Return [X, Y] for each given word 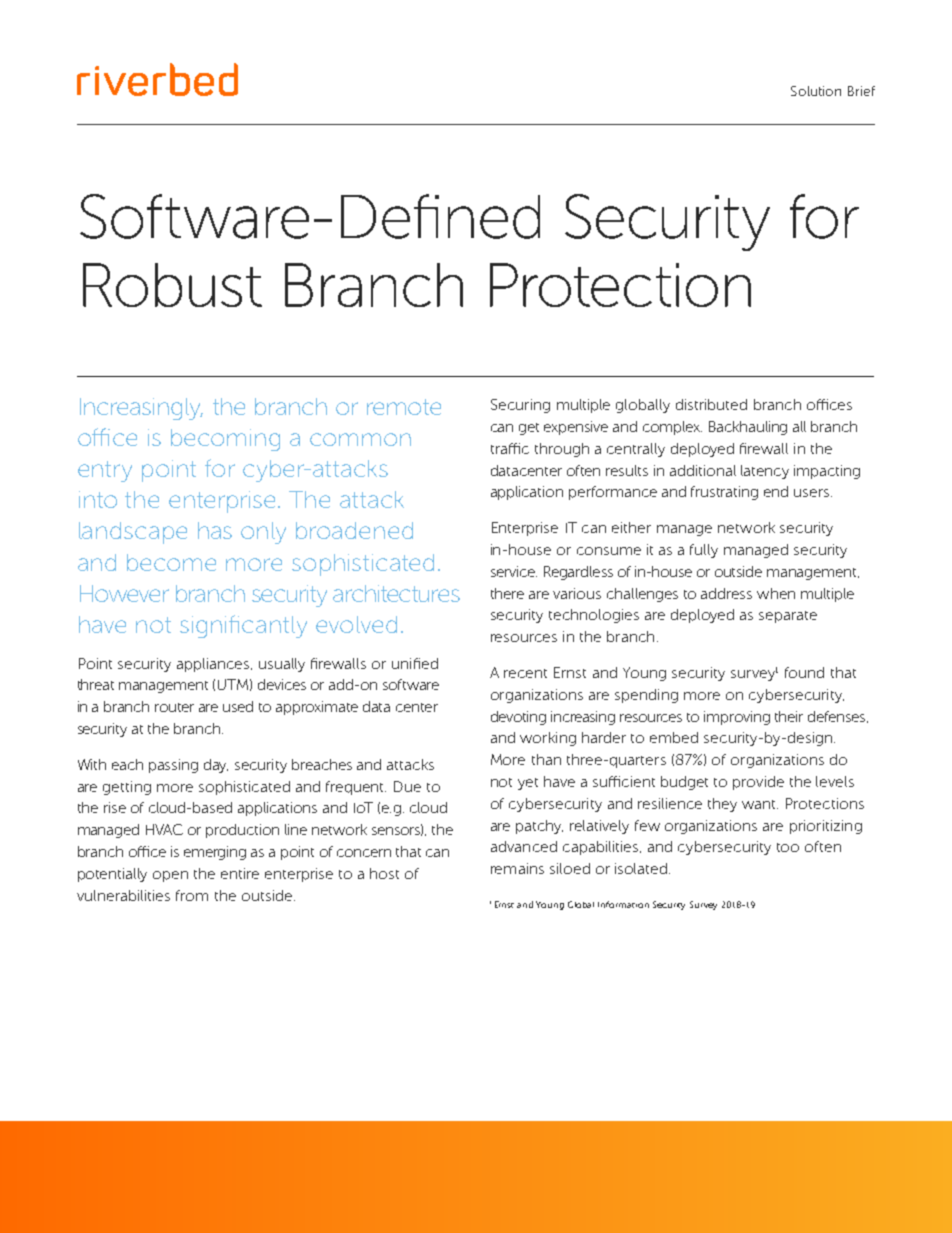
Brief [861, 91]
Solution [816, 91]
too [788, 847]
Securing [520, 406]
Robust [172, 285]
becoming [225, 440]
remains [517, 868]
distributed [711, 404]
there [507, 593]
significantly [243, 626]
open [170, 876]
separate [788, 617]
